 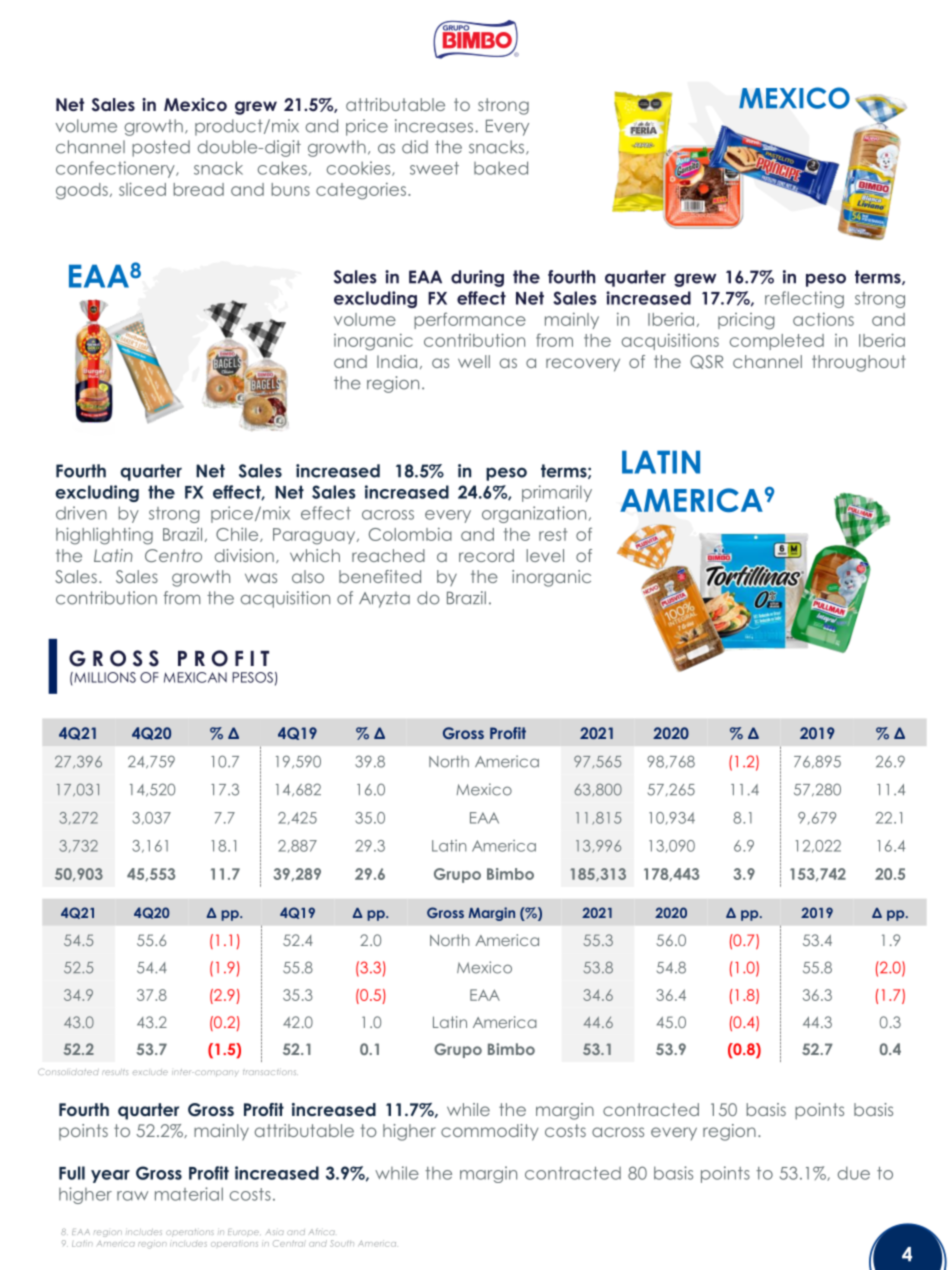 What do you see at coordinates (434, 168) in the page?
I see `sweet` at bounding box center [434, 168].
